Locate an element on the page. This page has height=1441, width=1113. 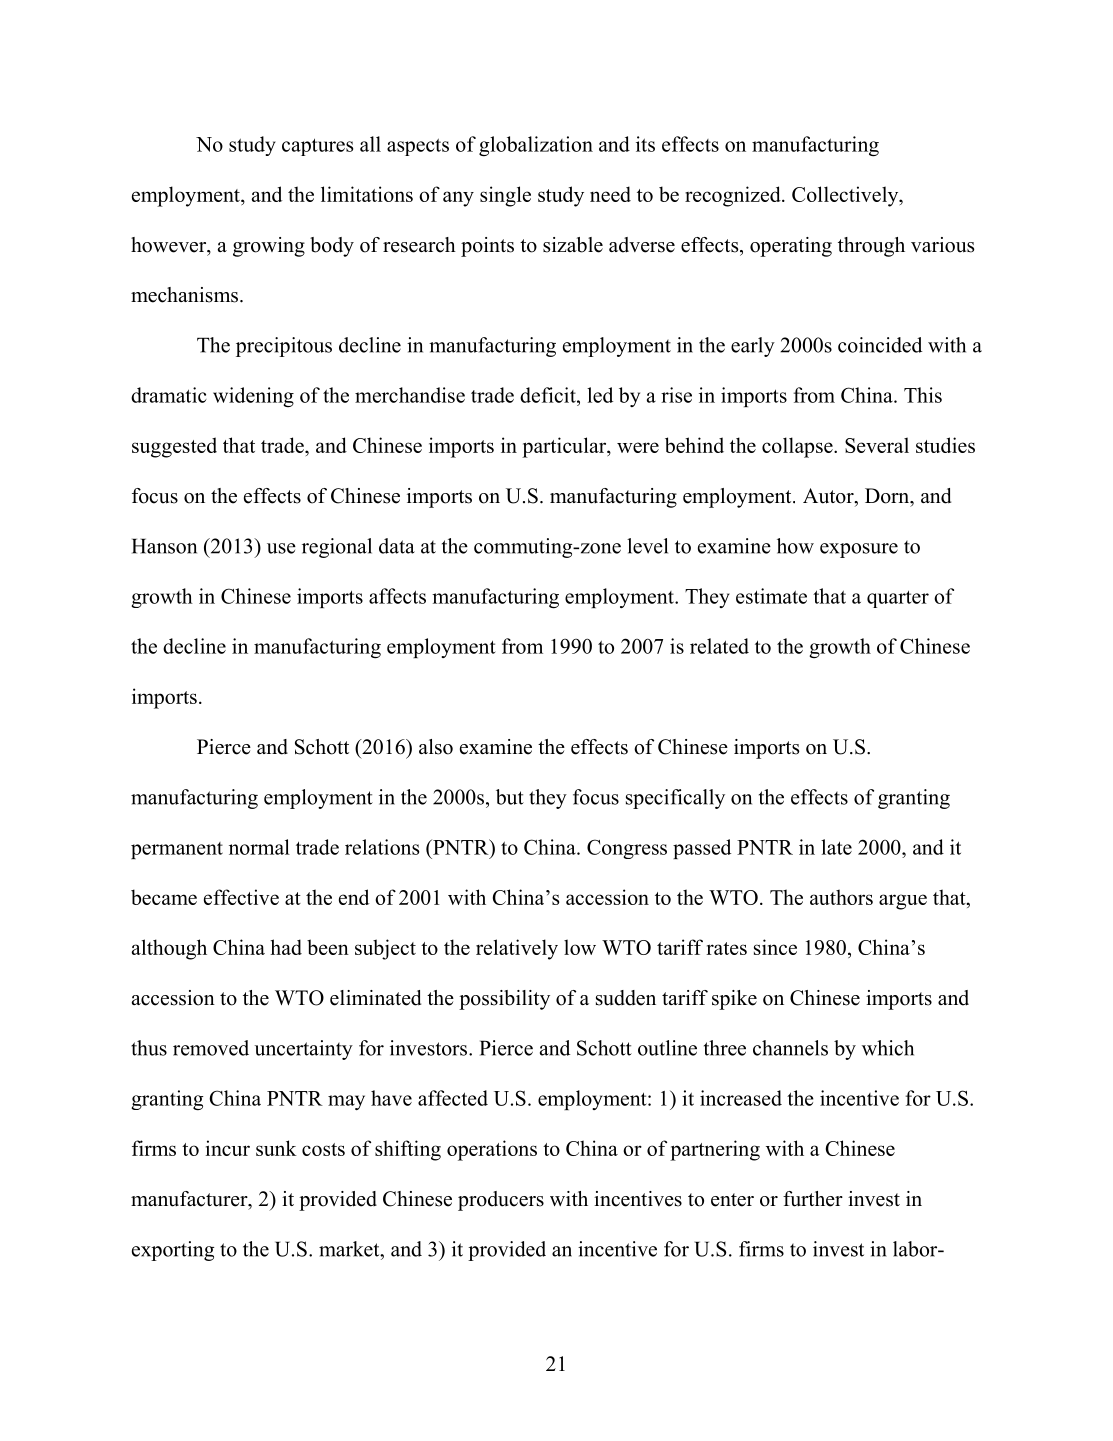
had is located at coordinates (286, 947).
